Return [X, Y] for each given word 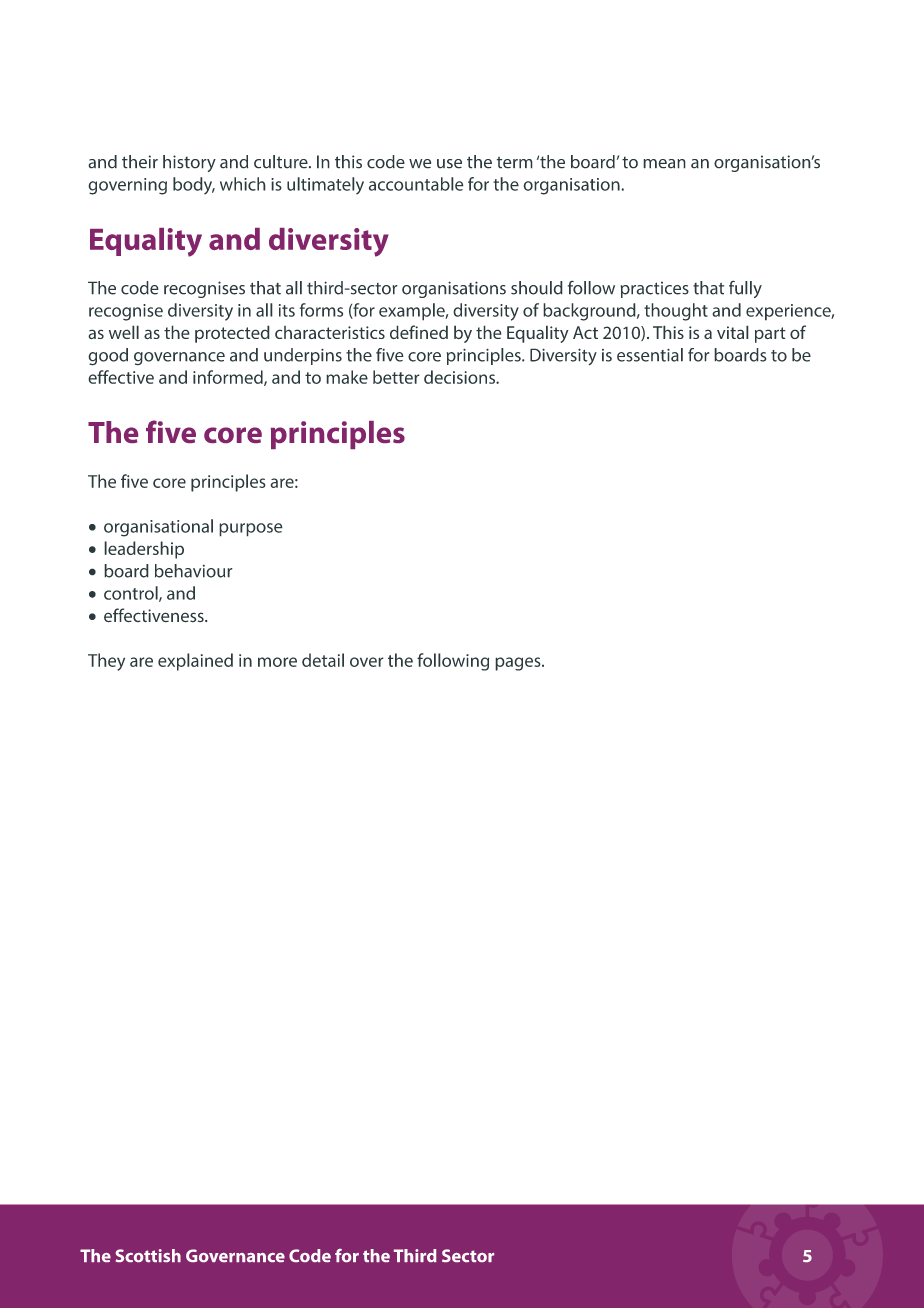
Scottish [148, 1255]
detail [323, 660]
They [106, 662]
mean [664, 164]
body [194, 186]
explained [195, 662]
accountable [416, 184]
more [277, 662]
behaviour [194, 571]
